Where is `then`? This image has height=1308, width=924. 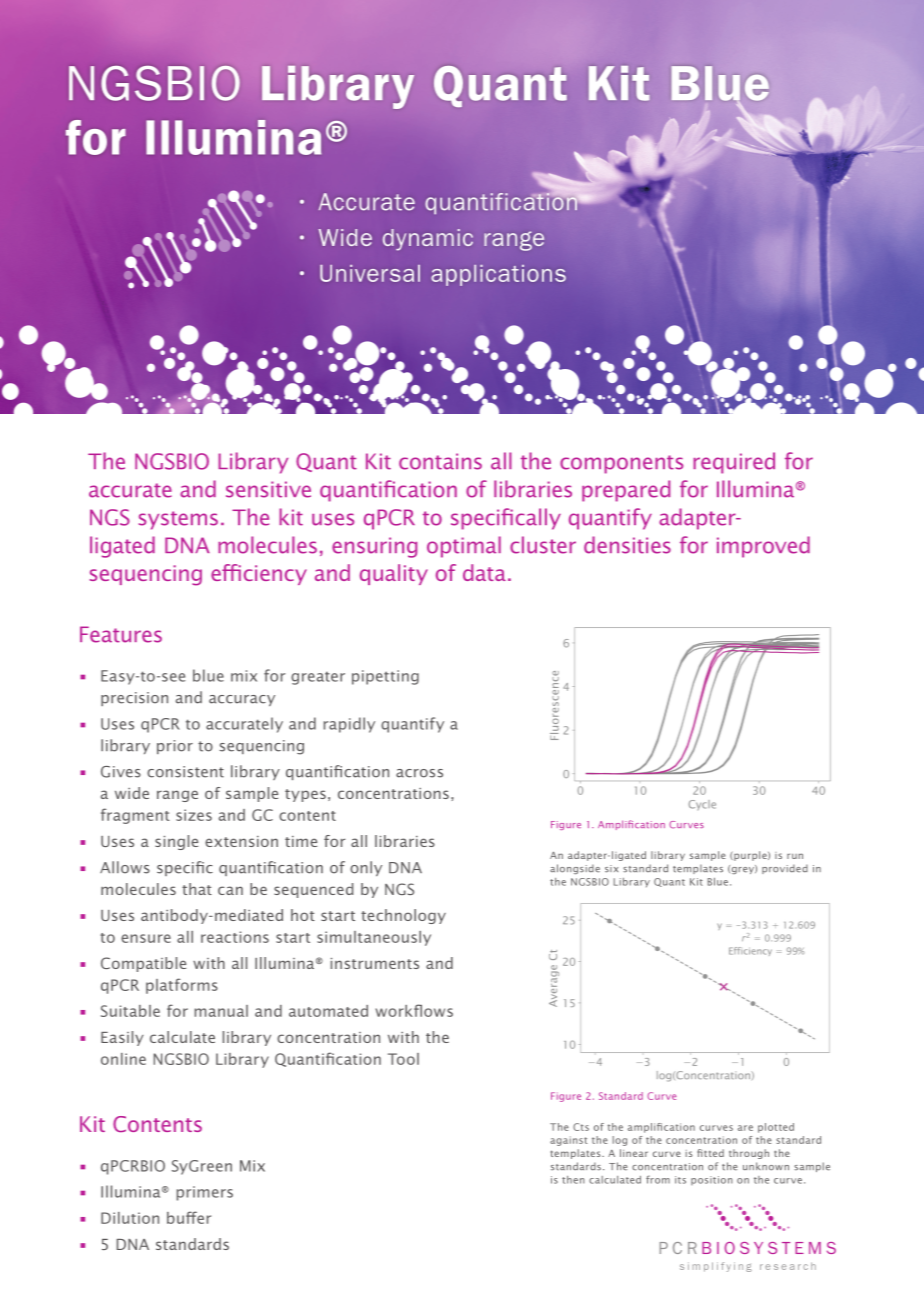
then is located at coordinates (573, 1180).
